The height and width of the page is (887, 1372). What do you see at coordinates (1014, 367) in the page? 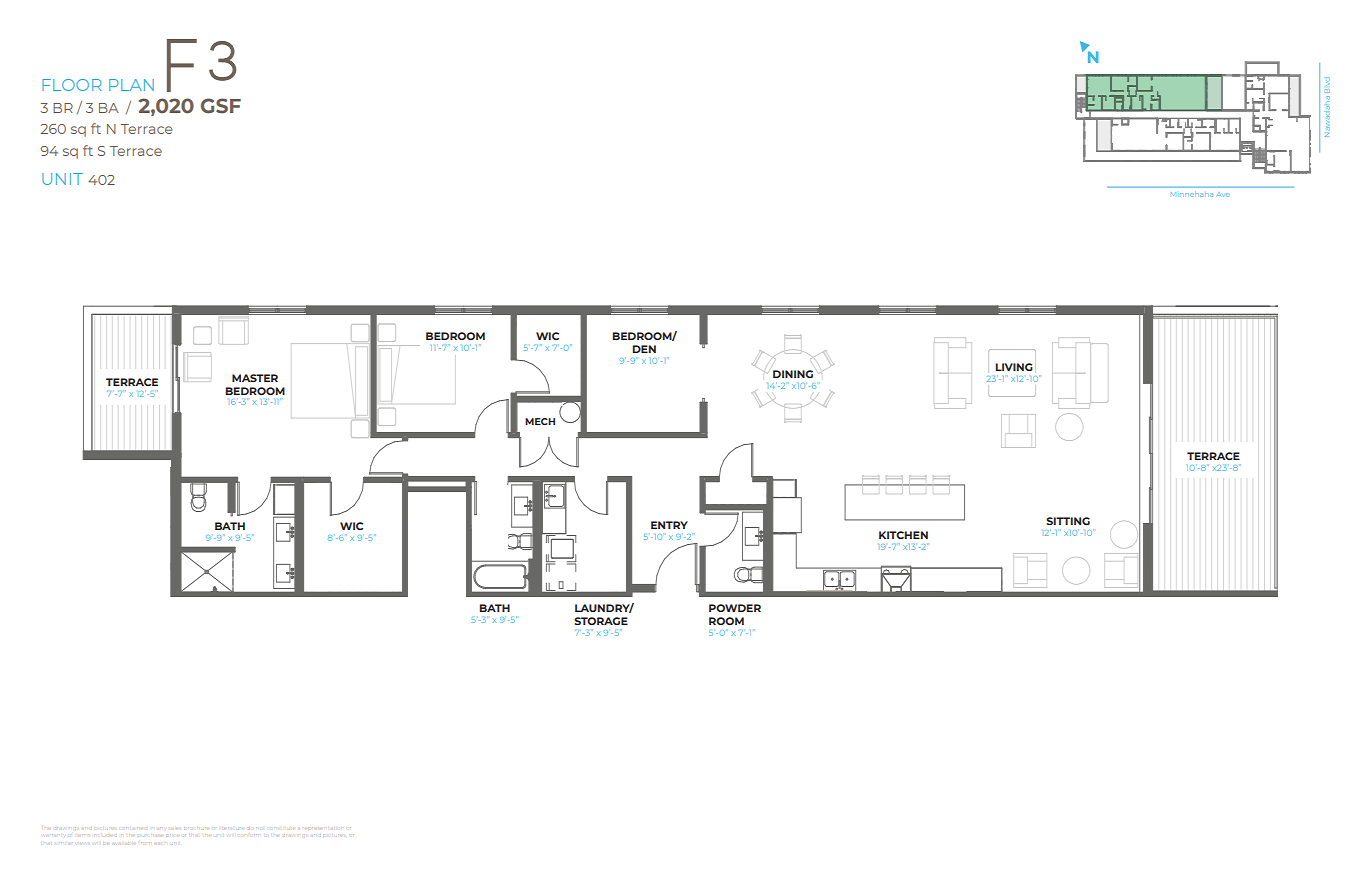
I see `LIVING` at bounding box center [1014, 367].
